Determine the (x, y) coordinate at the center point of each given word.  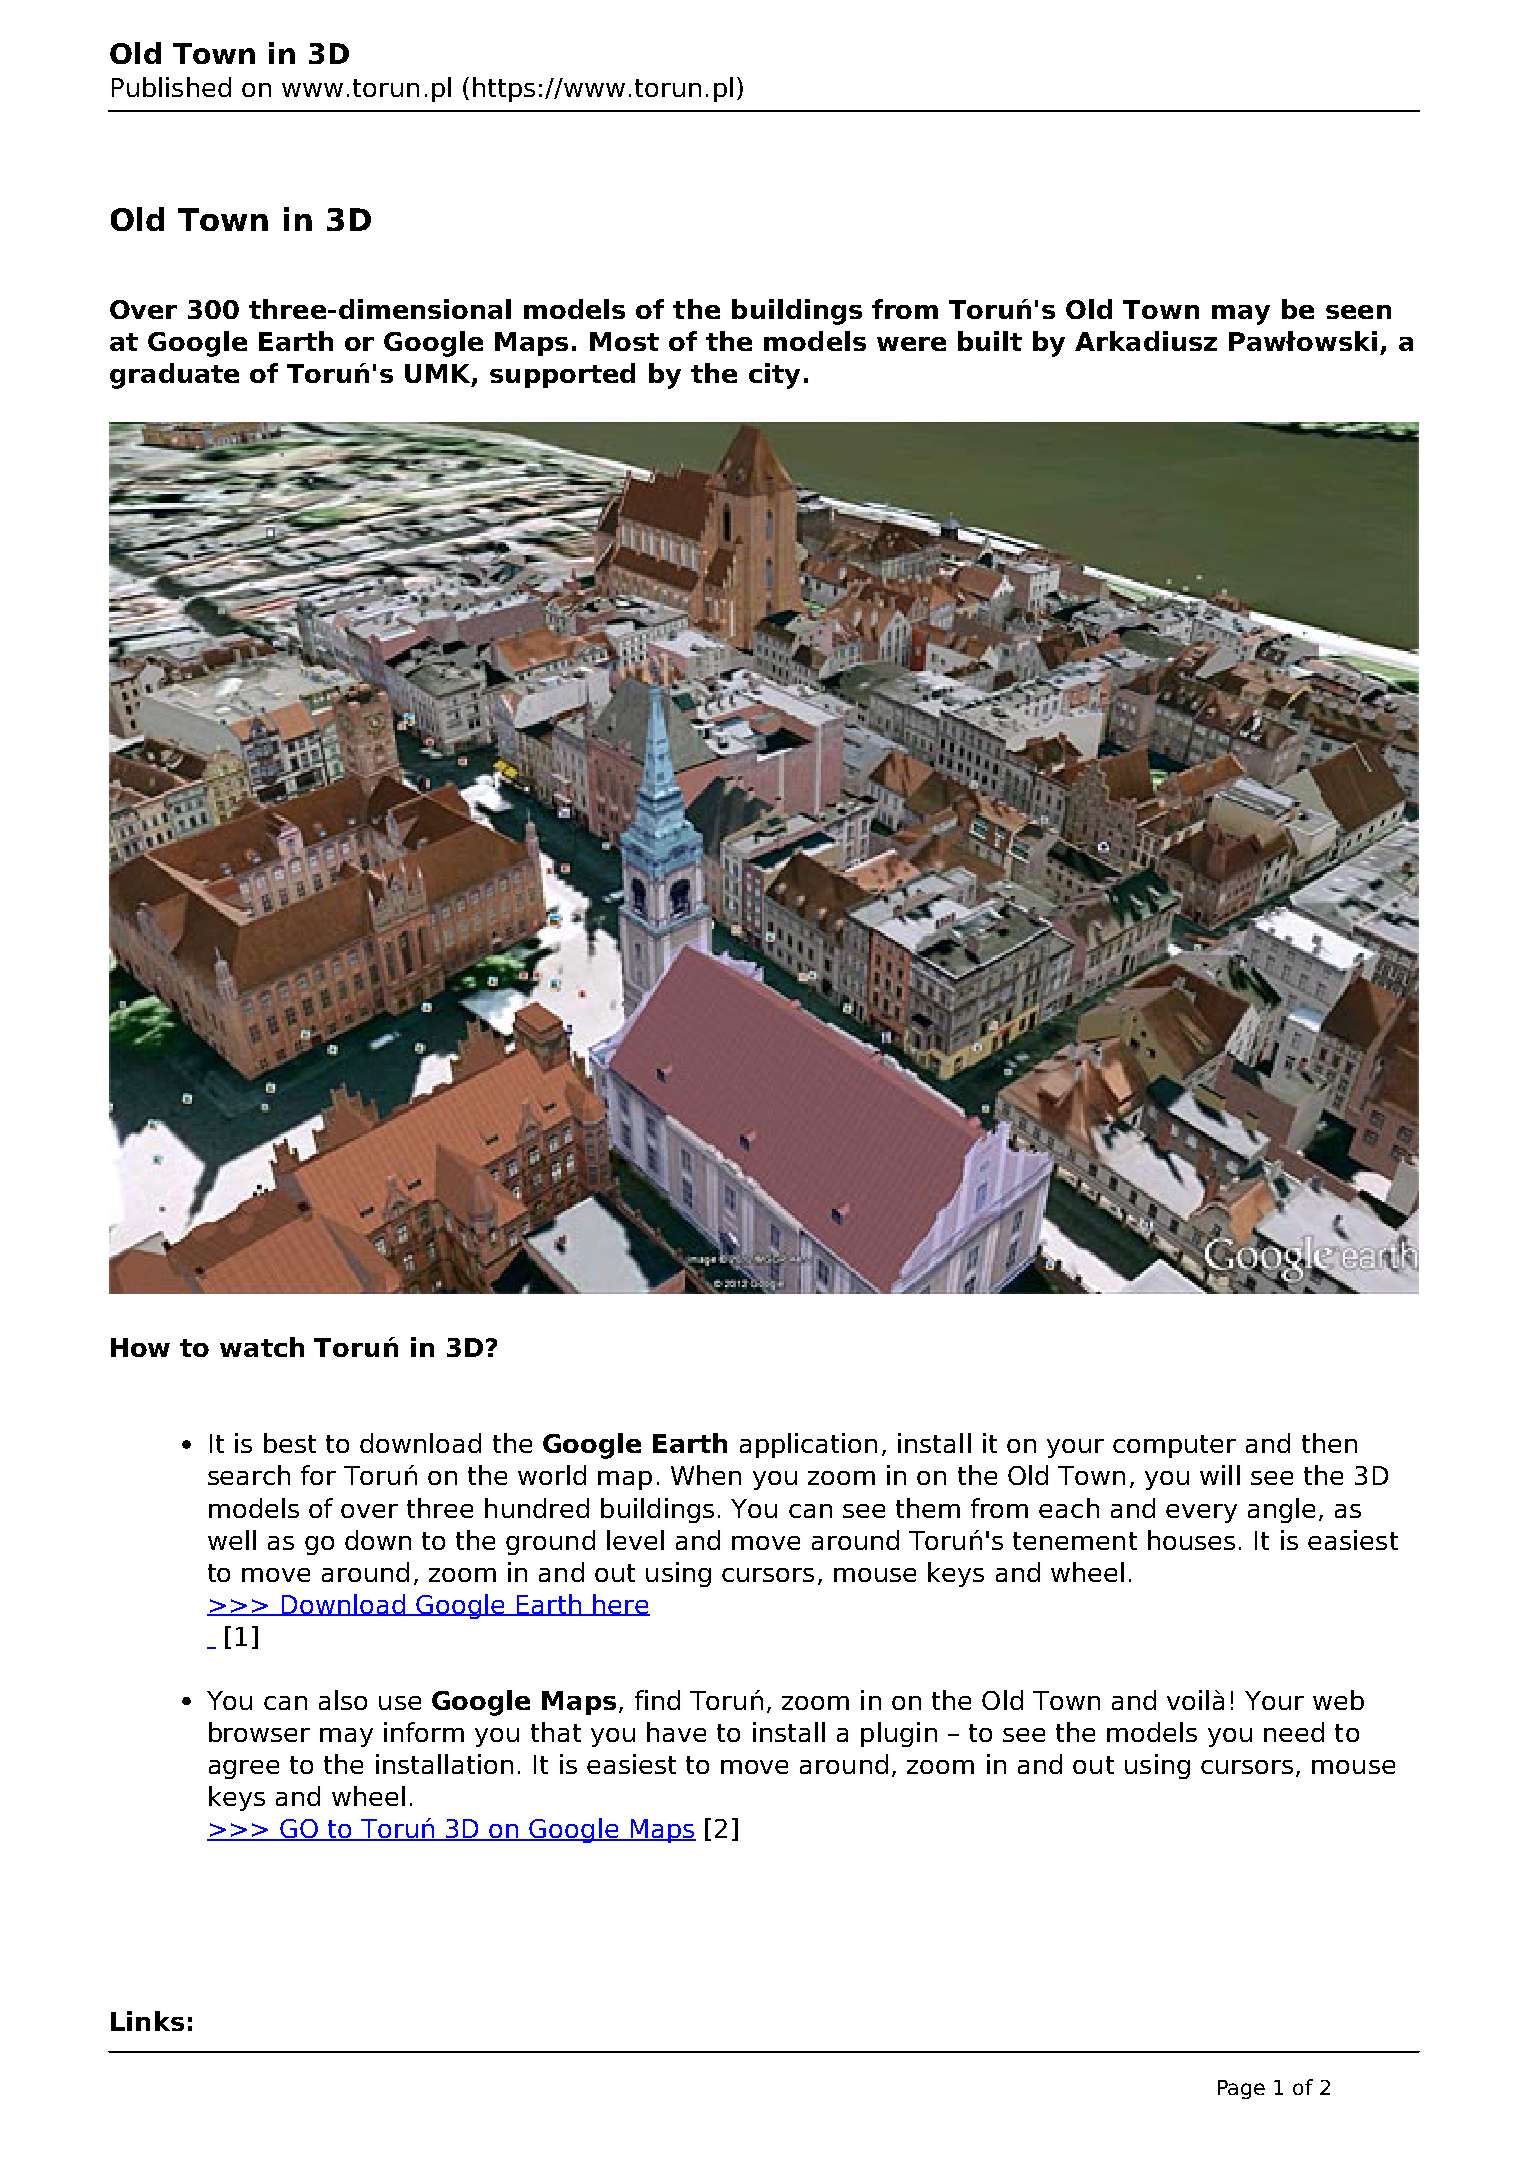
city (774, 376)
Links (147, 2021)
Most (624, 341)
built (990, 341)
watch (262, 1347)
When (706, 1475)
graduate (174, 376)
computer (1174, 1446)
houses (1191, 1540)
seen (1358, 312)
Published (171, 87)
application (808, 1445)
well (232, 1540)
